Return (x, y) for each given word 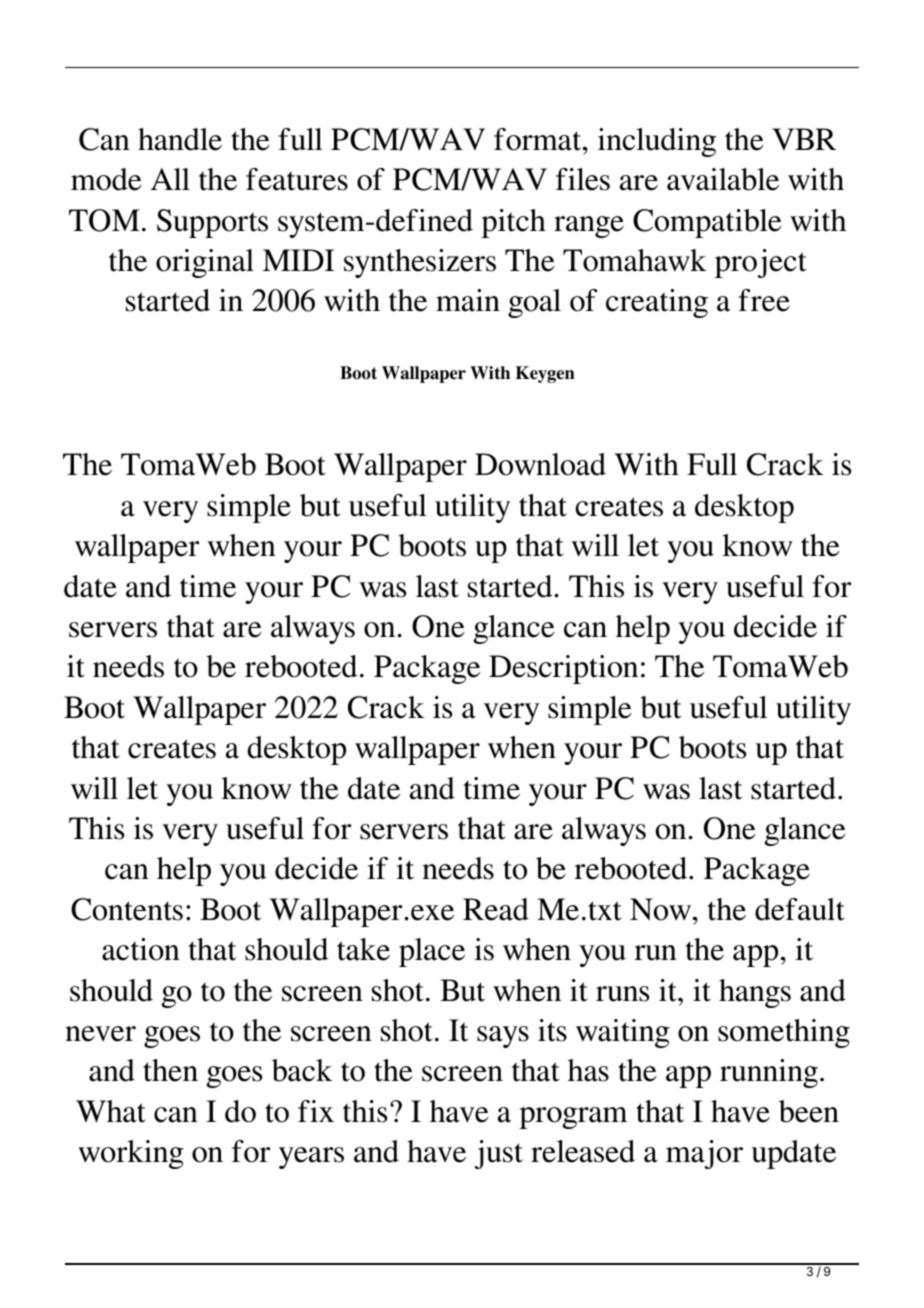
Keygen (545, 374)
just (499, 1154)
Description (563, 669)
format (539, 139)
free (764, 300)
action (141, 949)
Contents (127, 909)
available (723, 179)
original (205, 263)
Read (496, 909)
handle (180, 139)
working (131, 1154)
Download (540, 464)
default (800, 909)
